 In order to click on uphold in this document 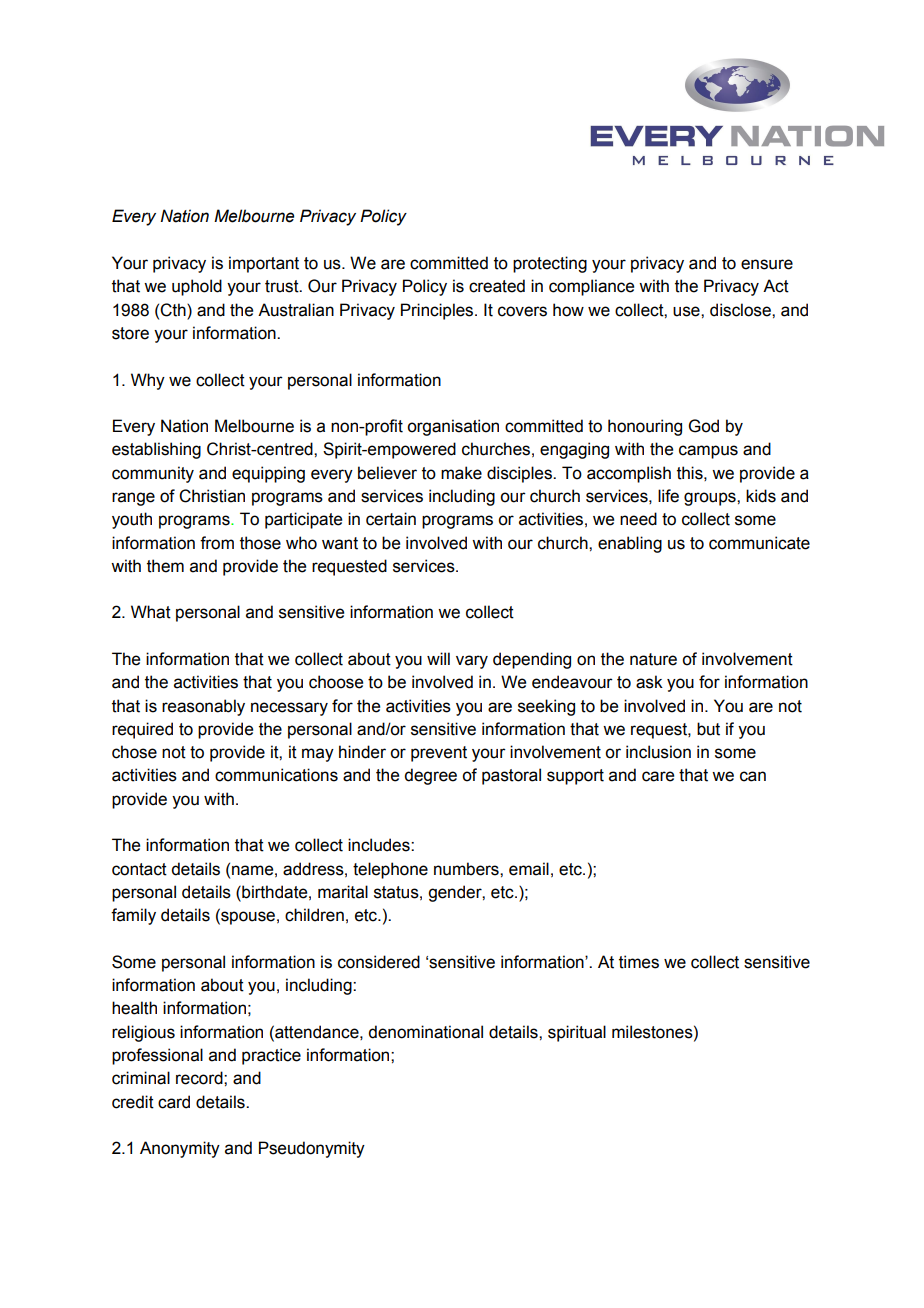, I will do `click(197, 287)`.
